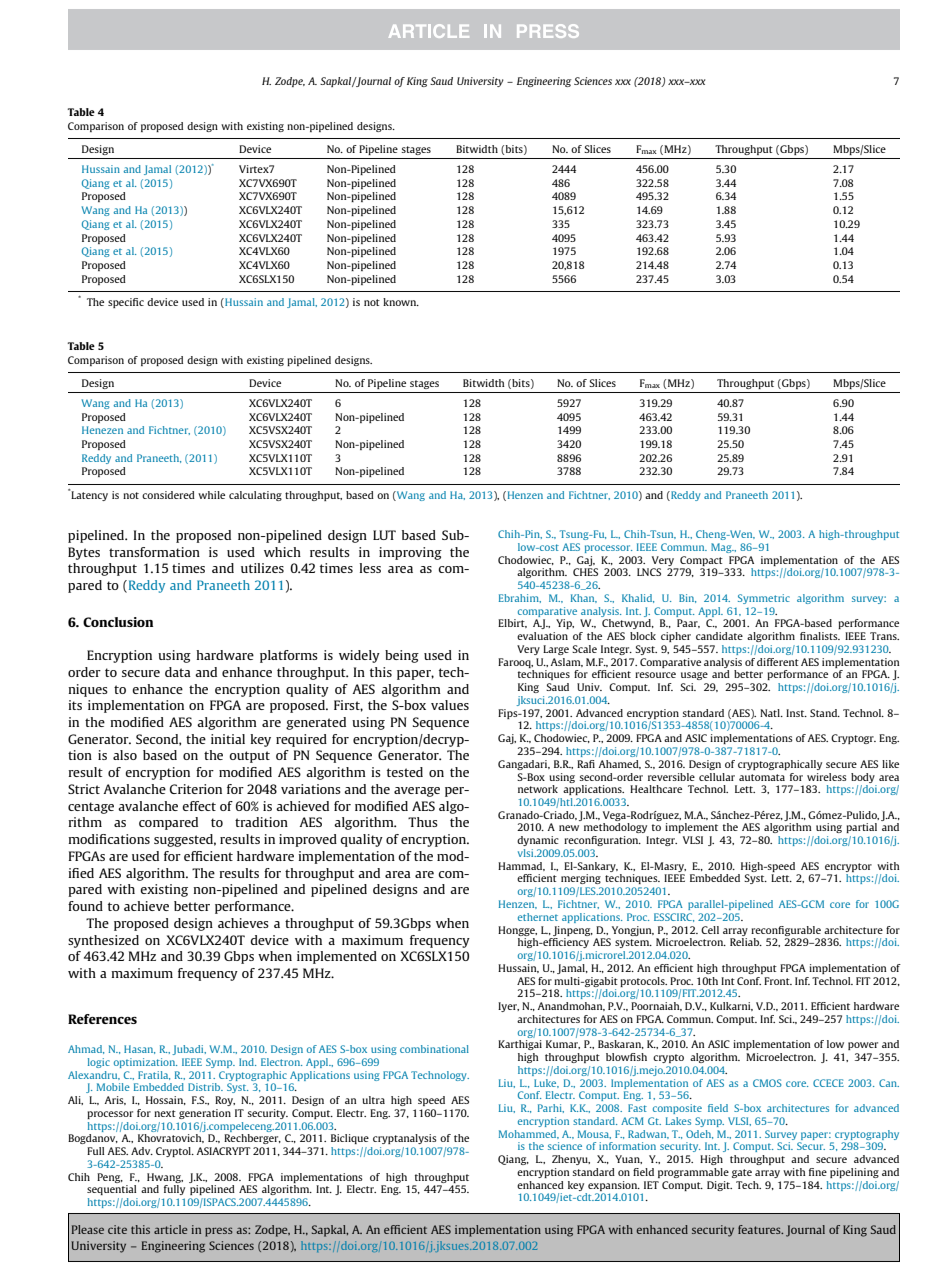 This screenshot has width=952, height=1270. What do you see at coordinates (410, 553) in the screenshot?
I see `improving` at bounding box center [410, 553].
